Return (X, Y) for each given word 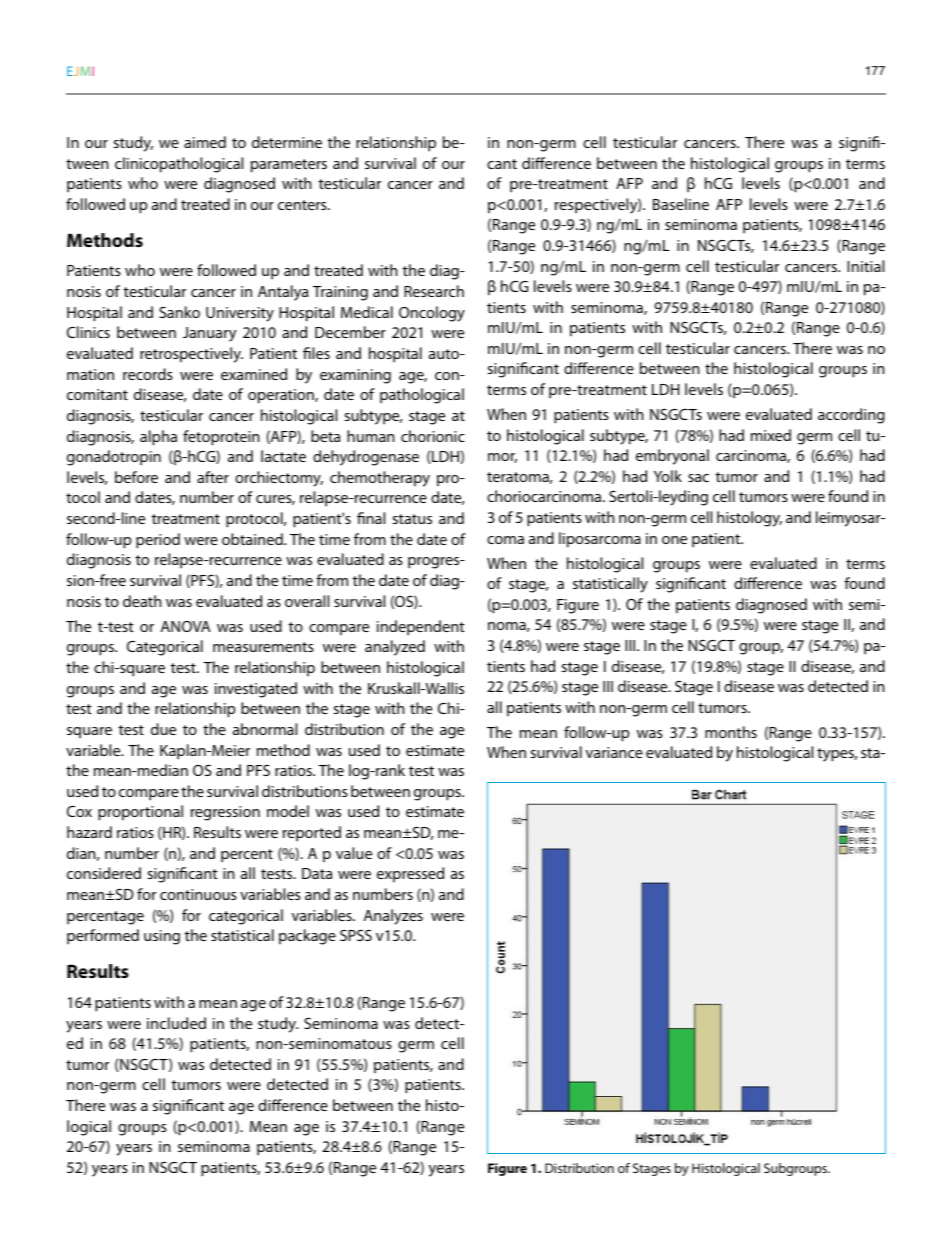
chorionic (433, 436)
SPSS (356, 935)
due (163, 729)
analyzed (395, 648)
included (176, 1023)
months (731, 732)
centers (303, 205)
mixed (771, 435)
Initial (865, 266)
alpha (158, 438)
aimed (205, 142)
